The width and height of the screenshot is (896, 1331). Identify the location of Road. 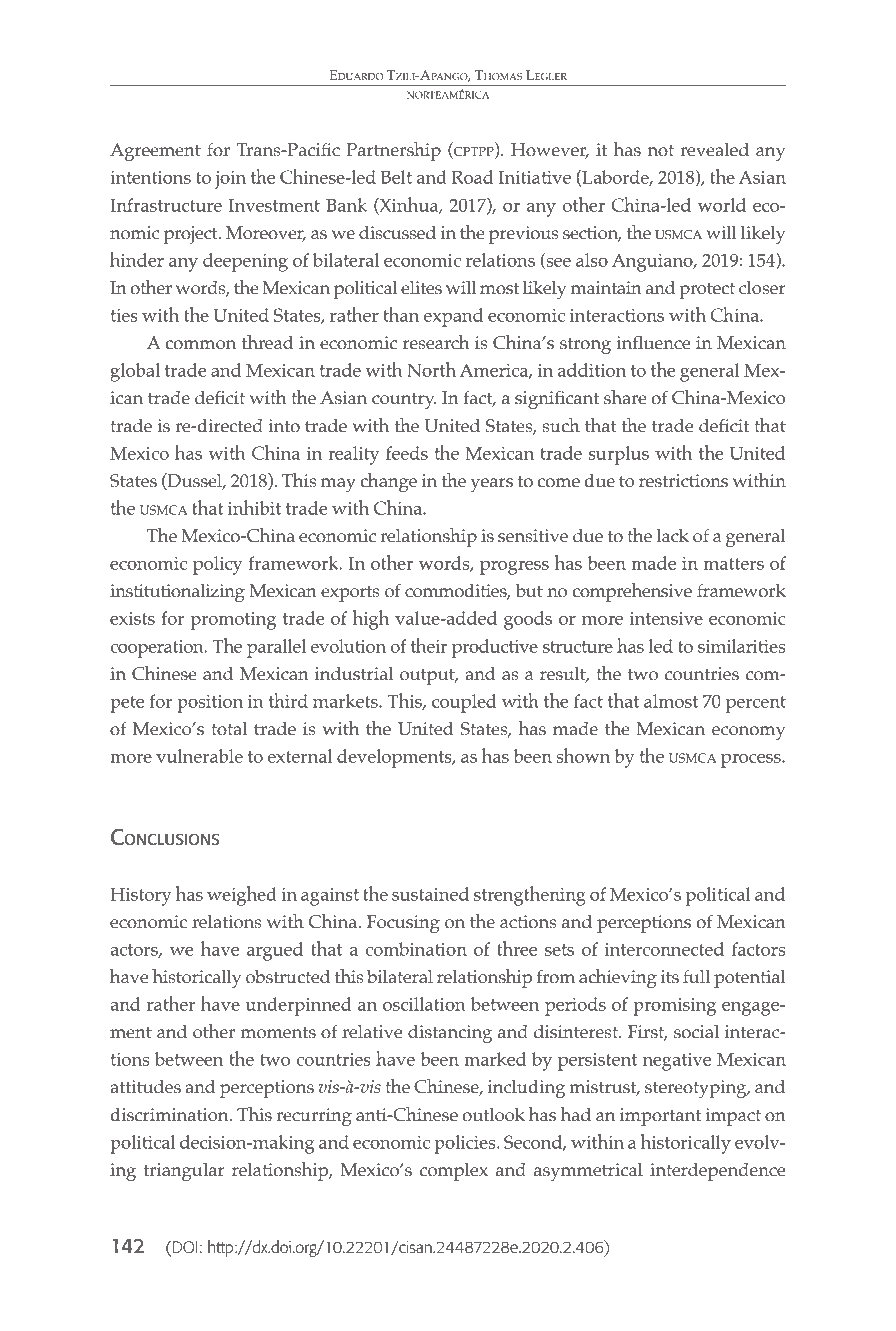
(473, 177).
